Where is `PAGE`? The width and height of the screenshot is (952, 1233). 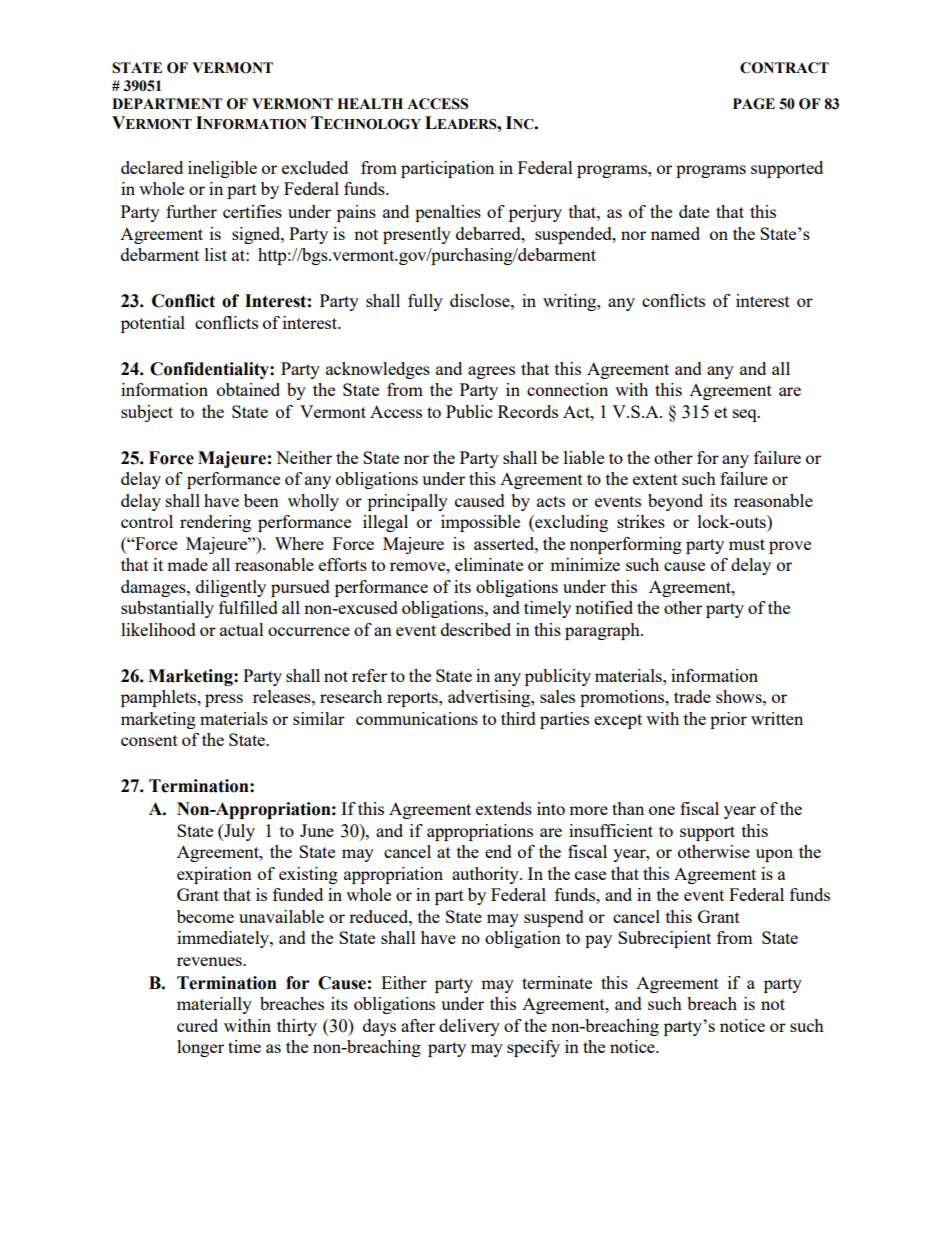 PAGE is located at coordinates (754, 104).
